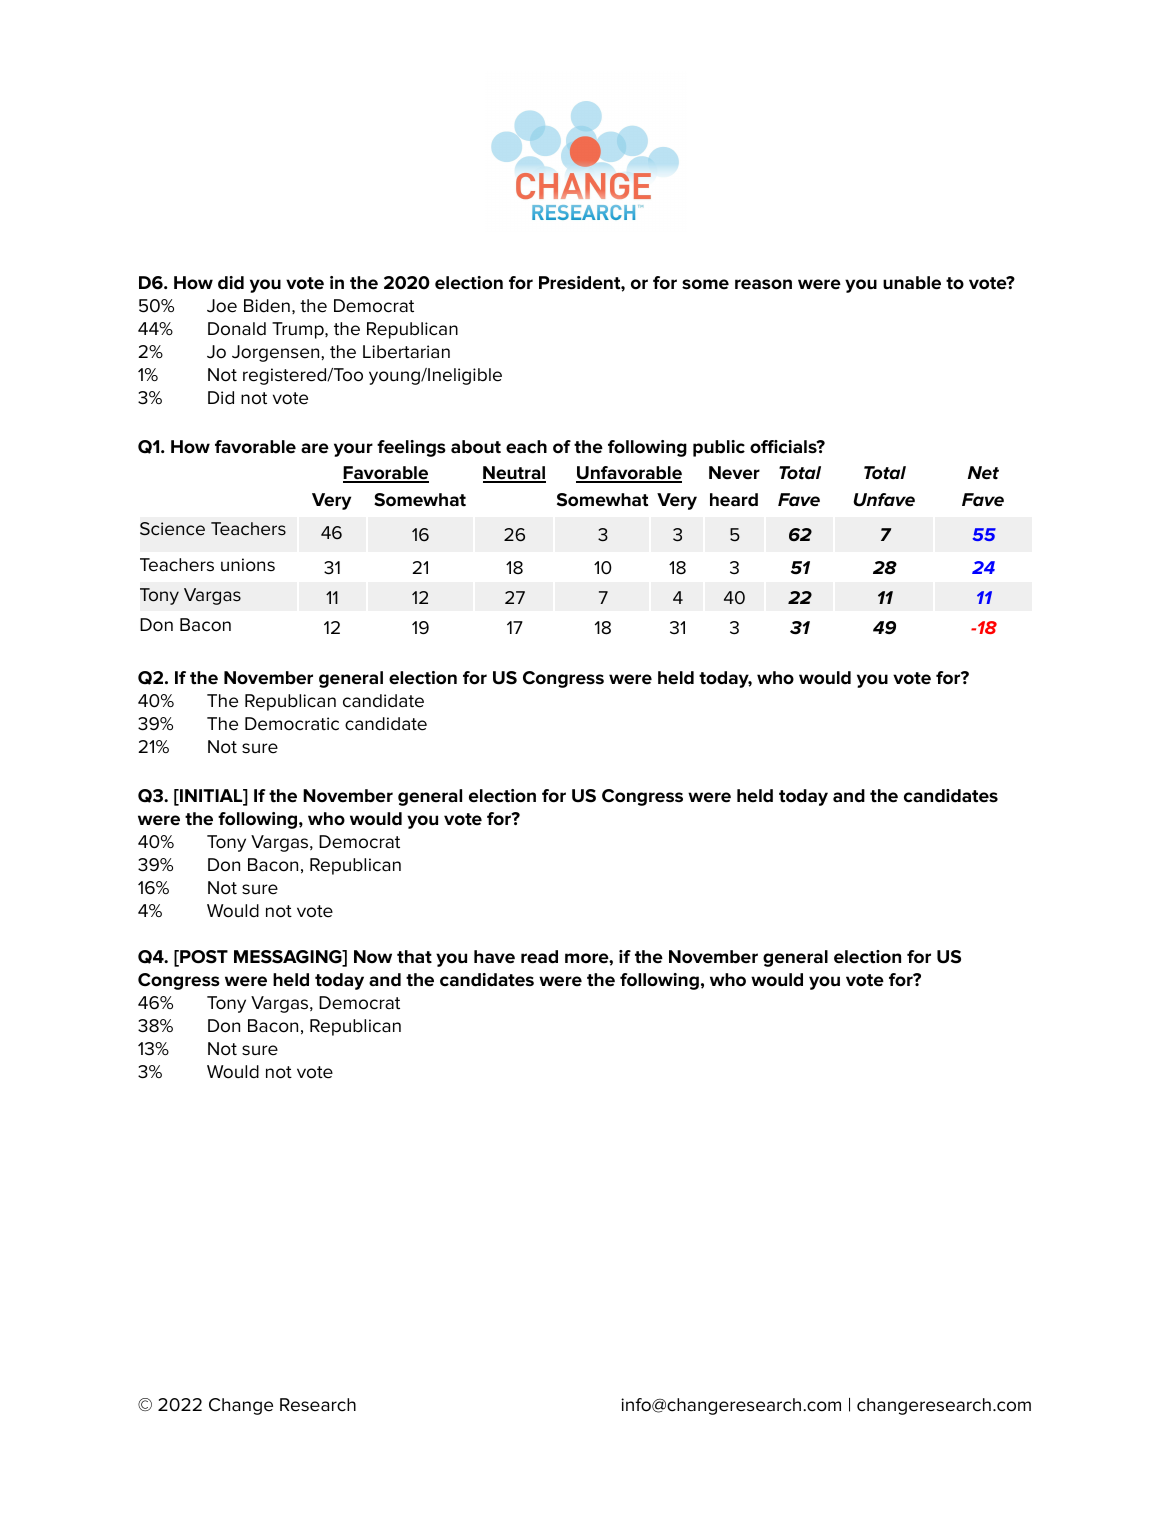 The image size is (1172, 1517). What do you see at coordinates (983, 473) in the document?
I see `Net` at bounding box center [983, 473].
